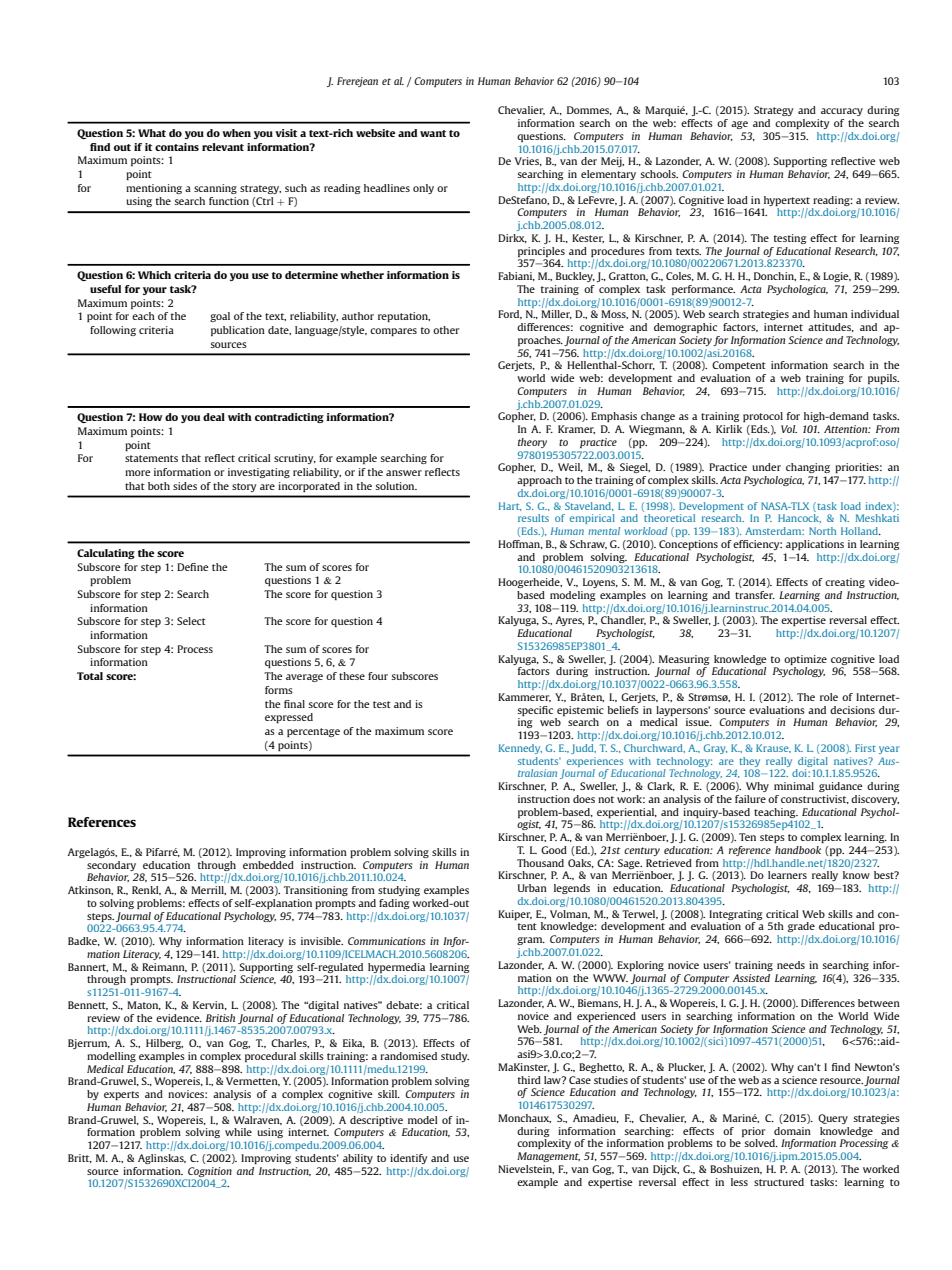 This page has height=1270, width=952. I want to click on Kammerer, so click(524, 697).
